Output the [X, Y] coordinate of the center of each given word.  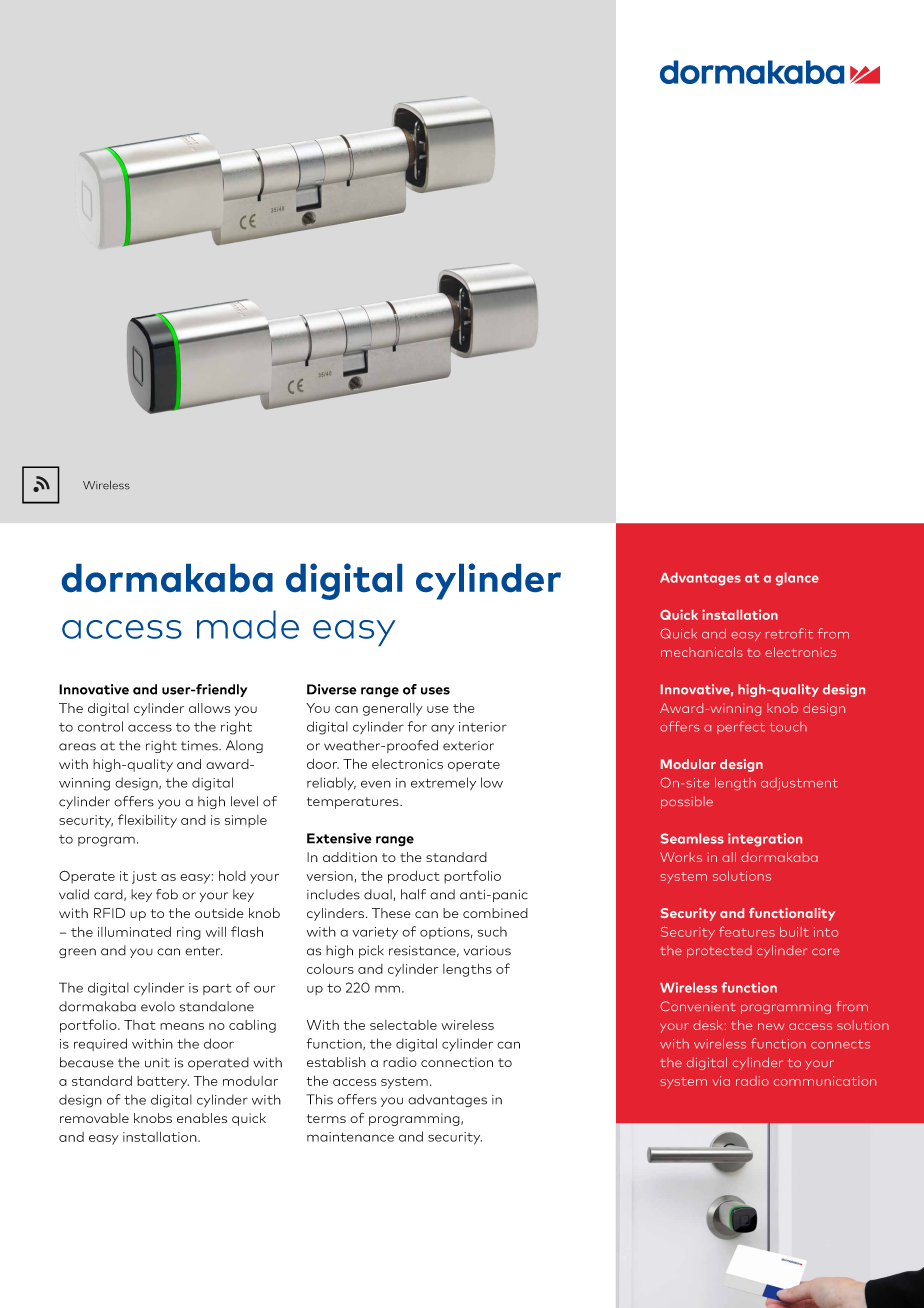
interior [483, 727]
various [487, 951]
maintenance [350, 1137]
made [248, 624]
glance [797, 579]
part [217, 989]
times [200, 746]
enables [202, 1118]
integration [765, 840]
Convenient [698, 1006]
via [721, 1081]
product [413, 877]
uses [435, 691]
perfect [741, 727]
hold [232, 876]
